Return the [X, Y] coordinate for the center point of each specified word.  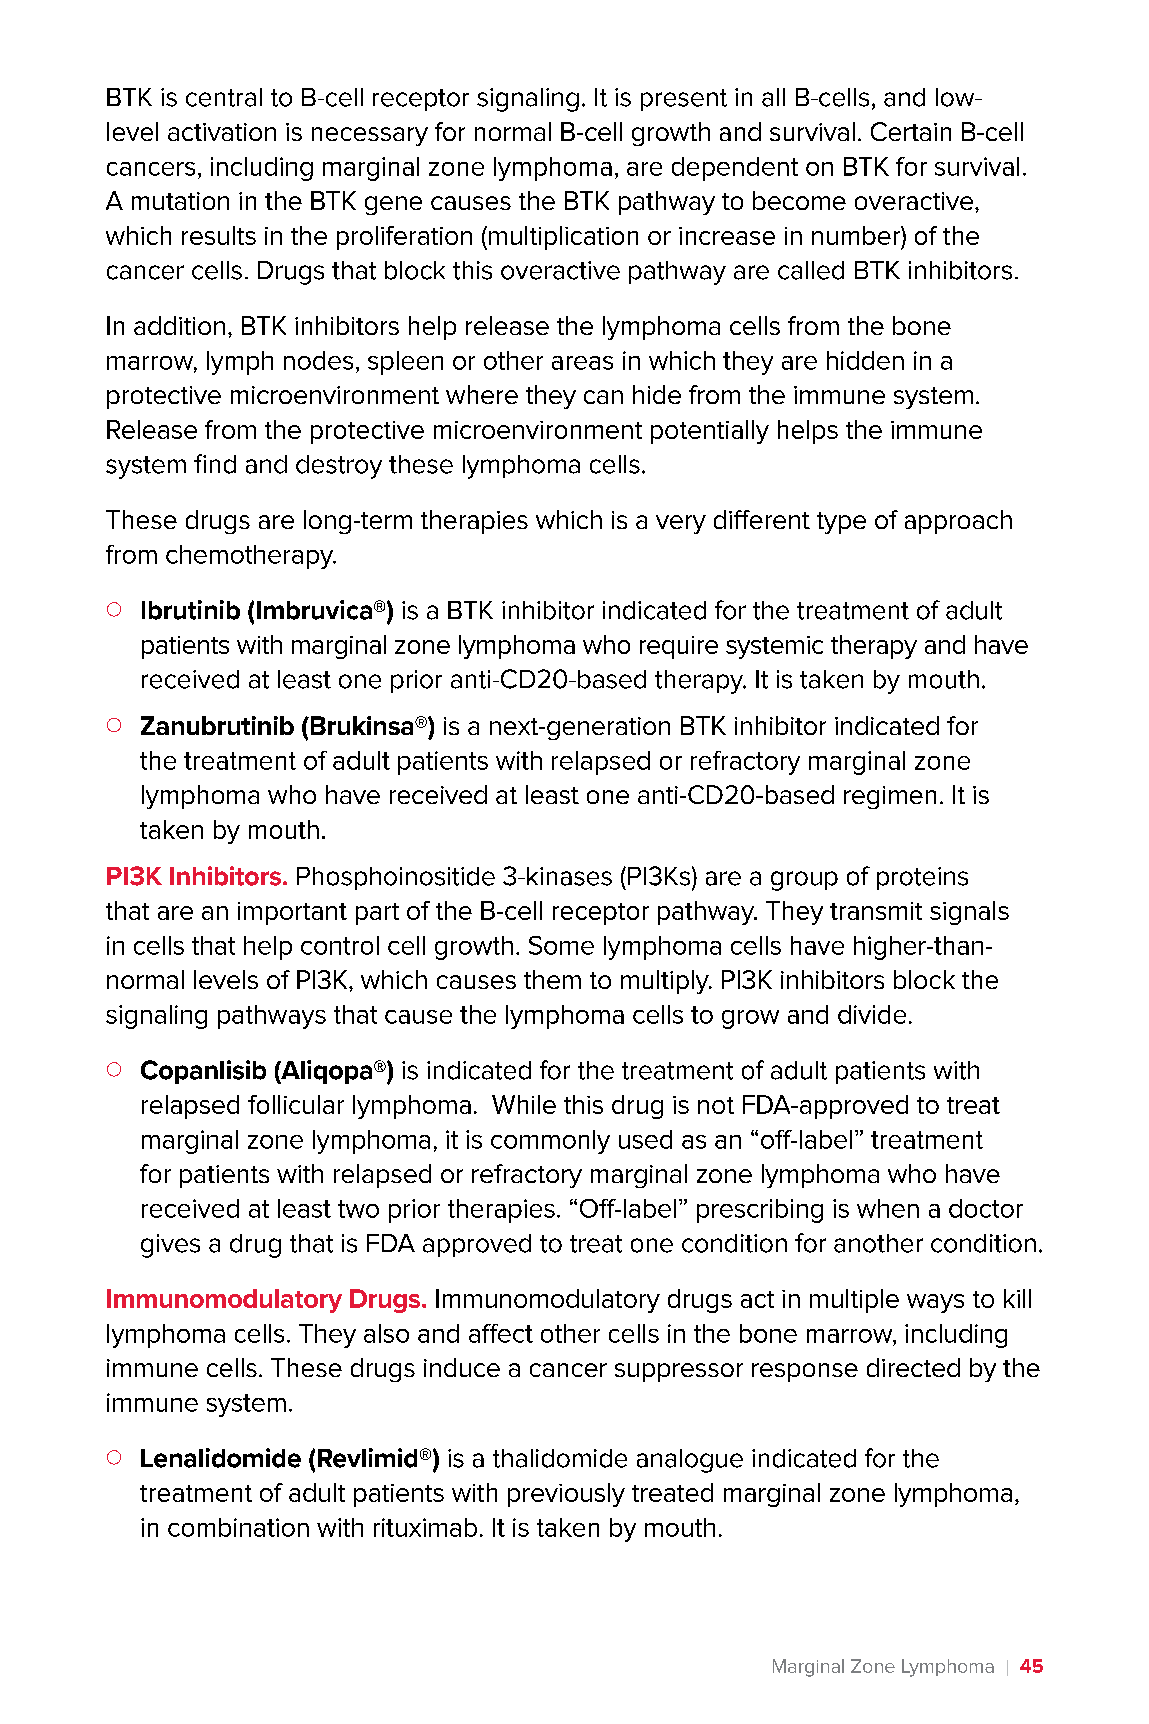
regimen [890, 797]
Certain [911, 131]
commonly [550, 1142]
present [684, 100]
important [292, 913]
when [888, 1208]
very [681, 524]
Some [561, 945]
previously [566, 1495]
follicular [296, 1104]
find [215, 464]
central [224, 97]
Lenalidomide [221, 1458]
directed [913, 1367]
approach [958, 522]
